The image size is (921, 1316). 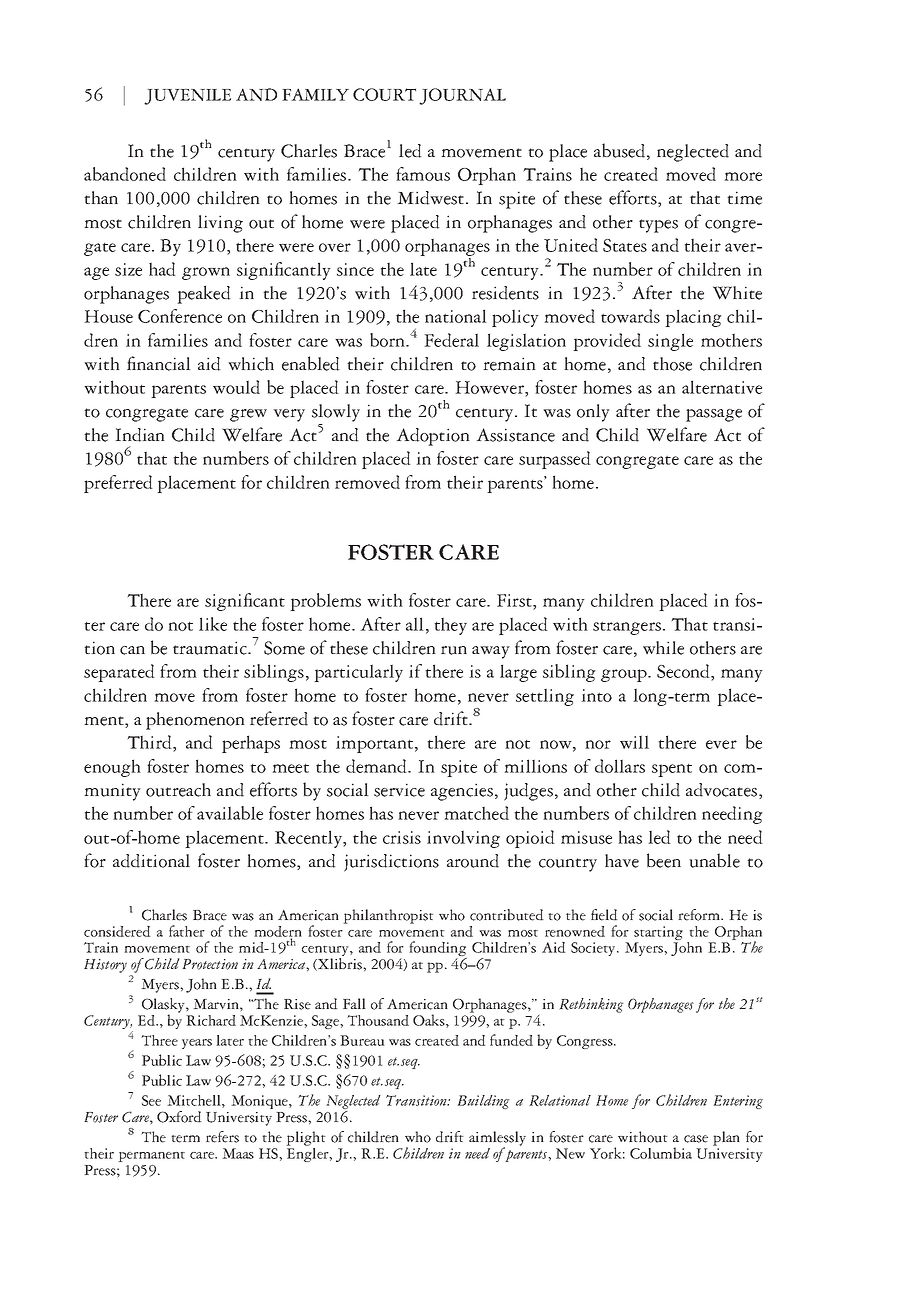 What do you see at coordinates (483, 1102) in the document?
I see `Building` at bounding box center [483, 1102].
